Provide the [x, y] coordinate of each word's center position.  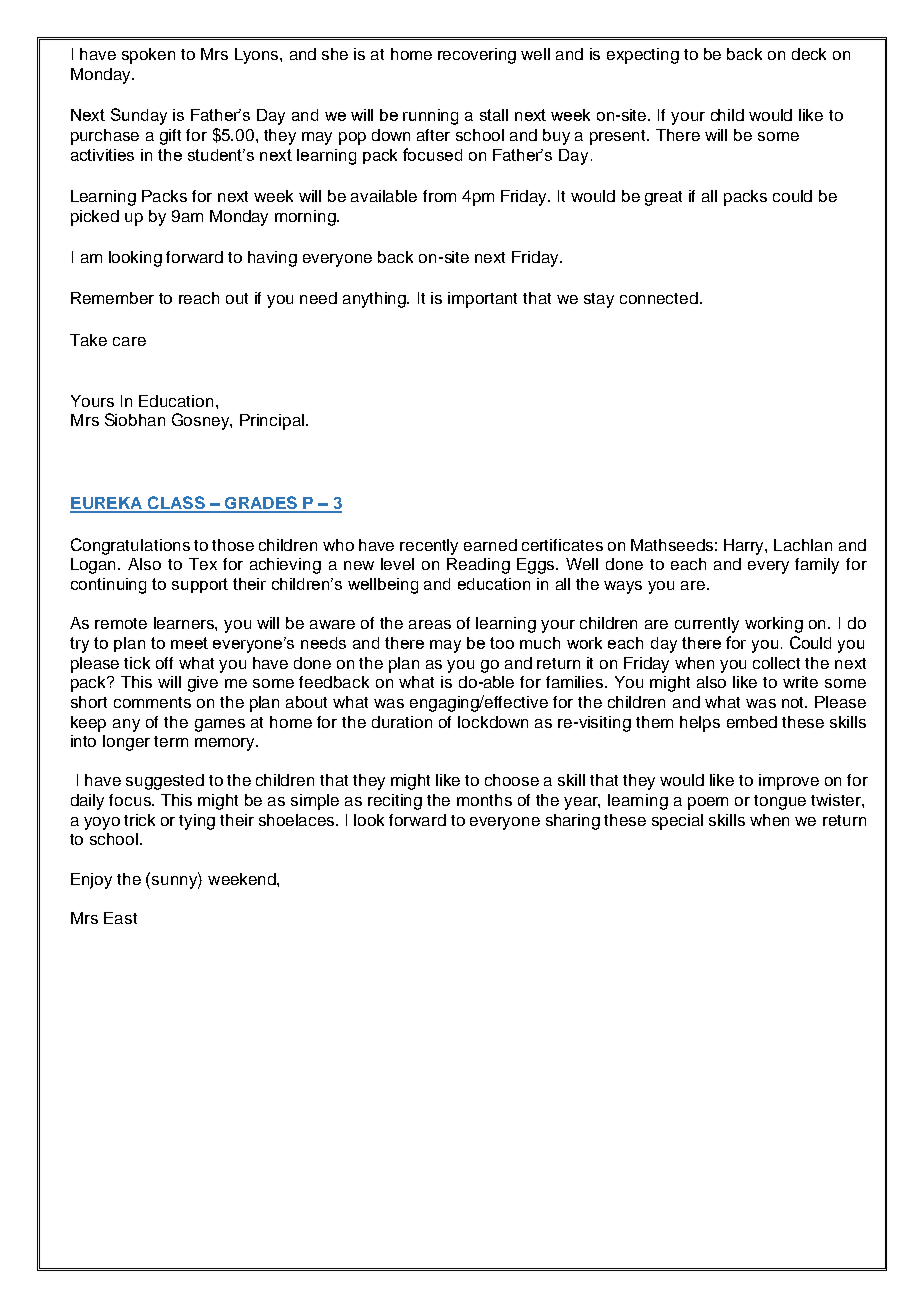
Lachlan [803, 545]
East [120, 918]
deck [809, 54]
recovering [477, 56]
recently [429, 547]
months [484, 800]
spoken [148, 56]
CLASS [176, 504]
